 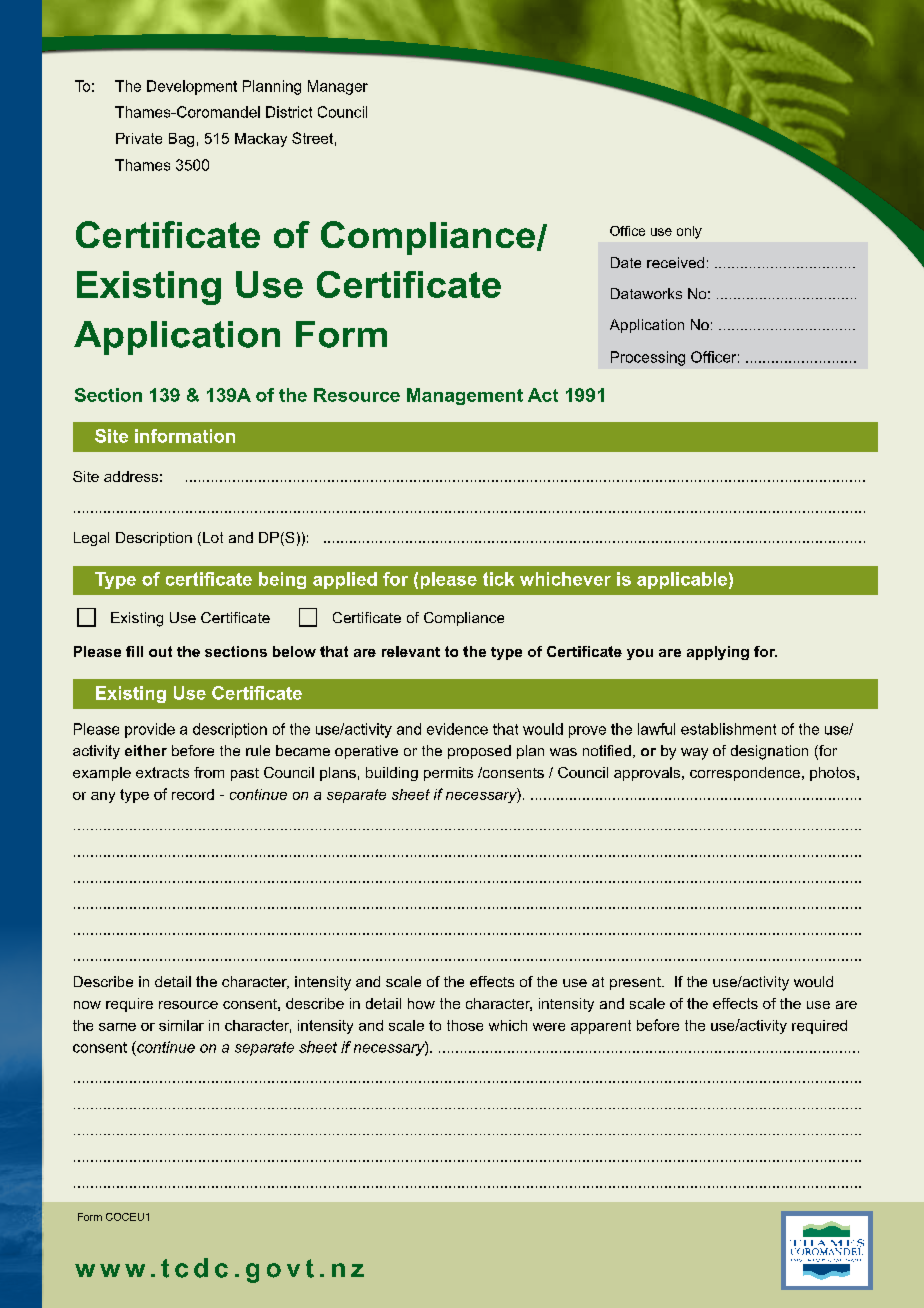 I want to click on how, so click(x=421, y=1003).
